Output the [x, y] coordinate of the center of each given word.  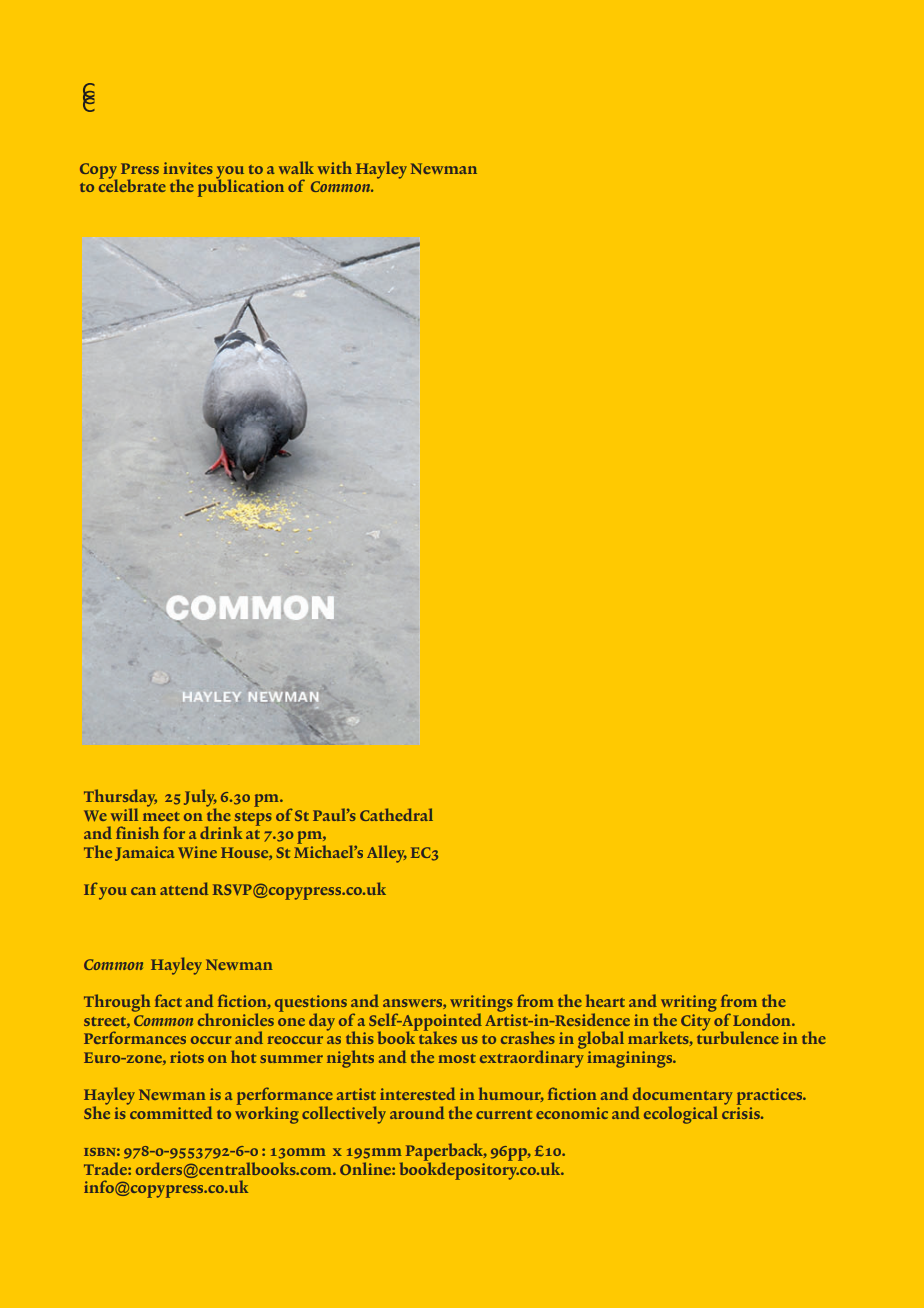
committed [170, 1111]
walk [296, 167]
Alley [387, 854]
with [335, 167]
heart [605, 1000]
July [200, 799]
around [417, 1112]
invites [188, 168]
